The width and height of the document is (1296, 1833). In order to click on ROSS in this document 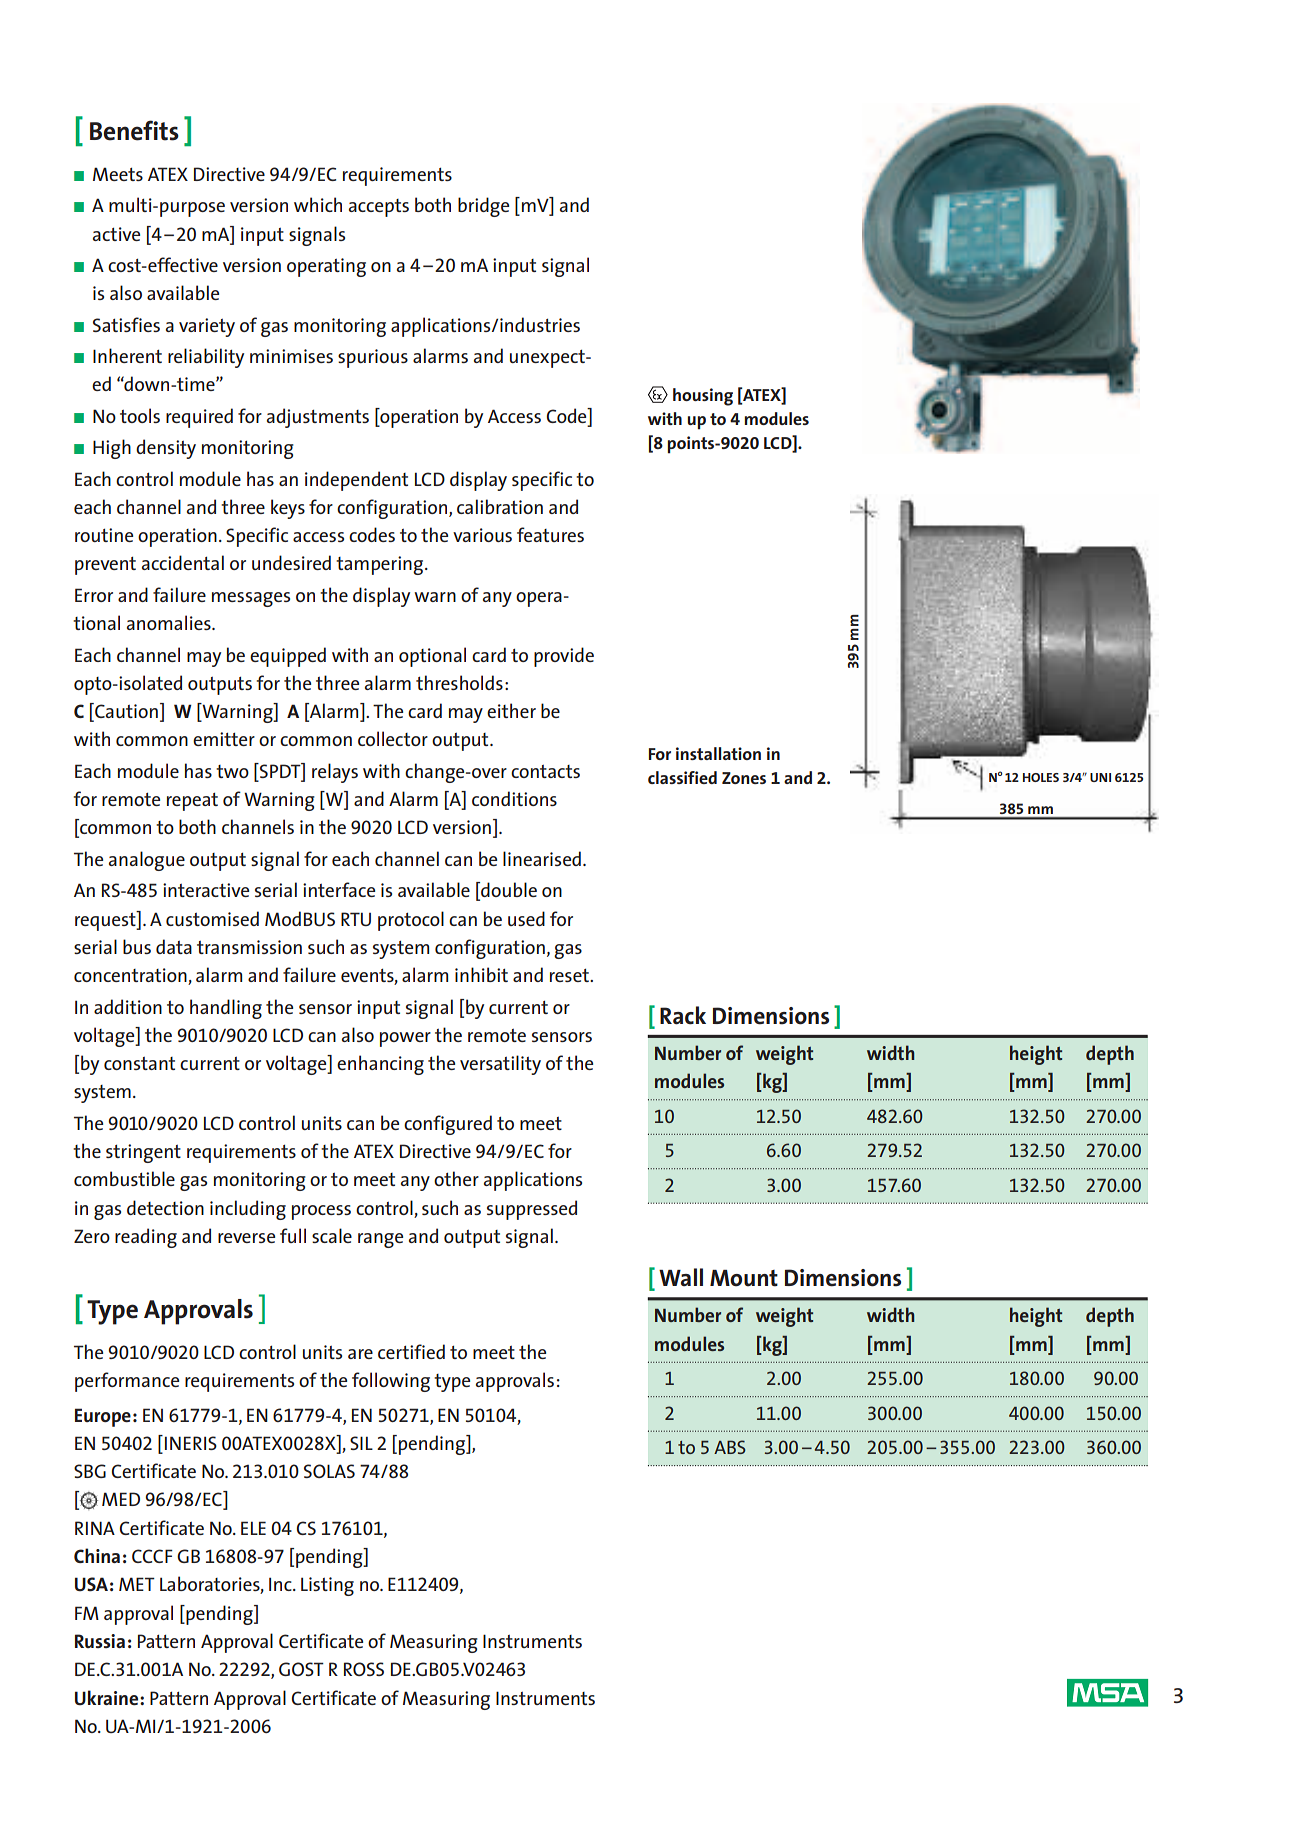, I will do `click(364, 1669)`.
